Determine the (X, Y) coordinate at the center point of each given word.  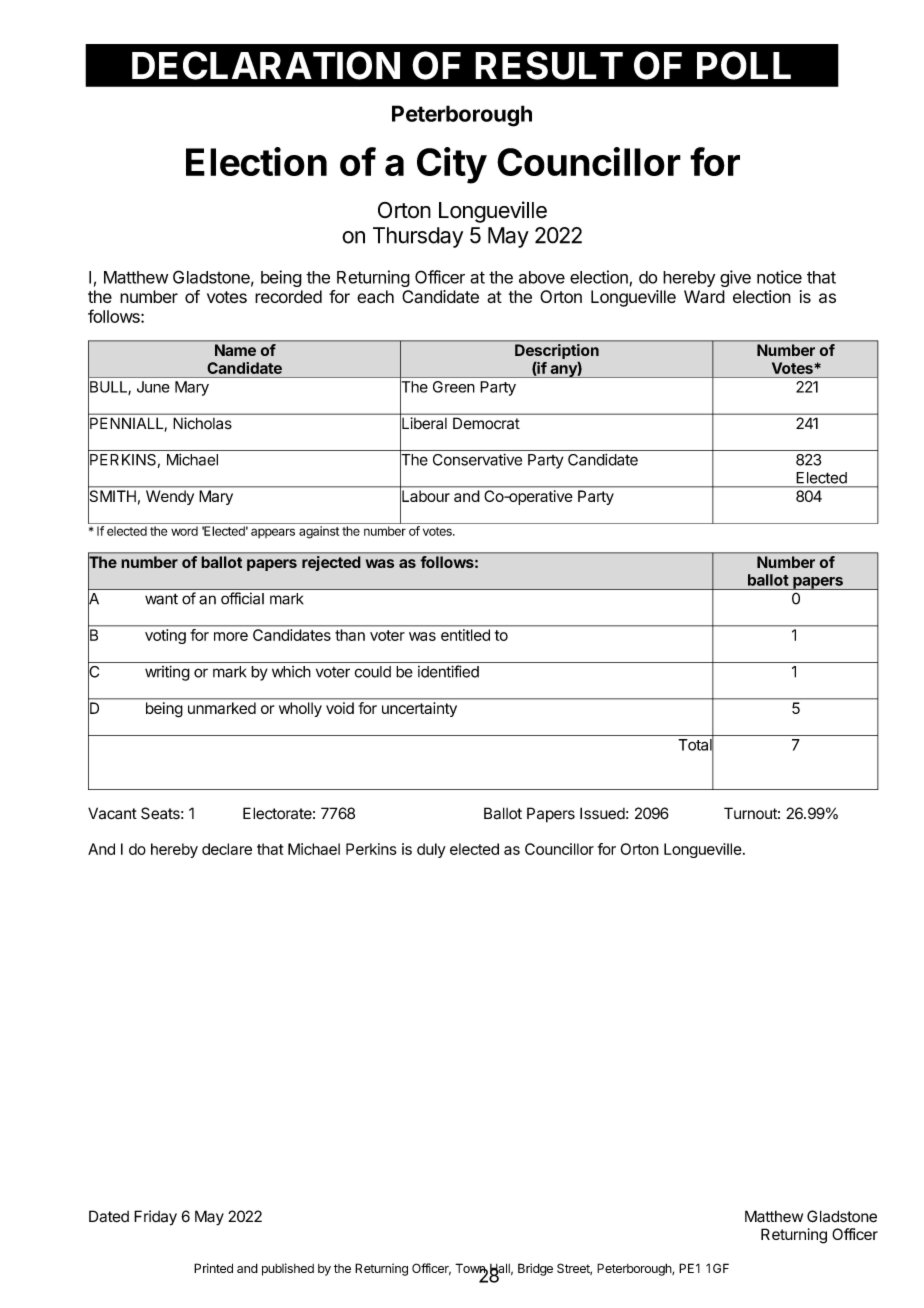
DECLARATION (266, 65)
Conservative (477, 459)
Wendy (170, 497)
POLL (744, 65)
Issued (602, 813)
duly (431, 850)
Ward (704, 297)
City (452, 165)
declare (227, 849)
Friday (155, 1218)
